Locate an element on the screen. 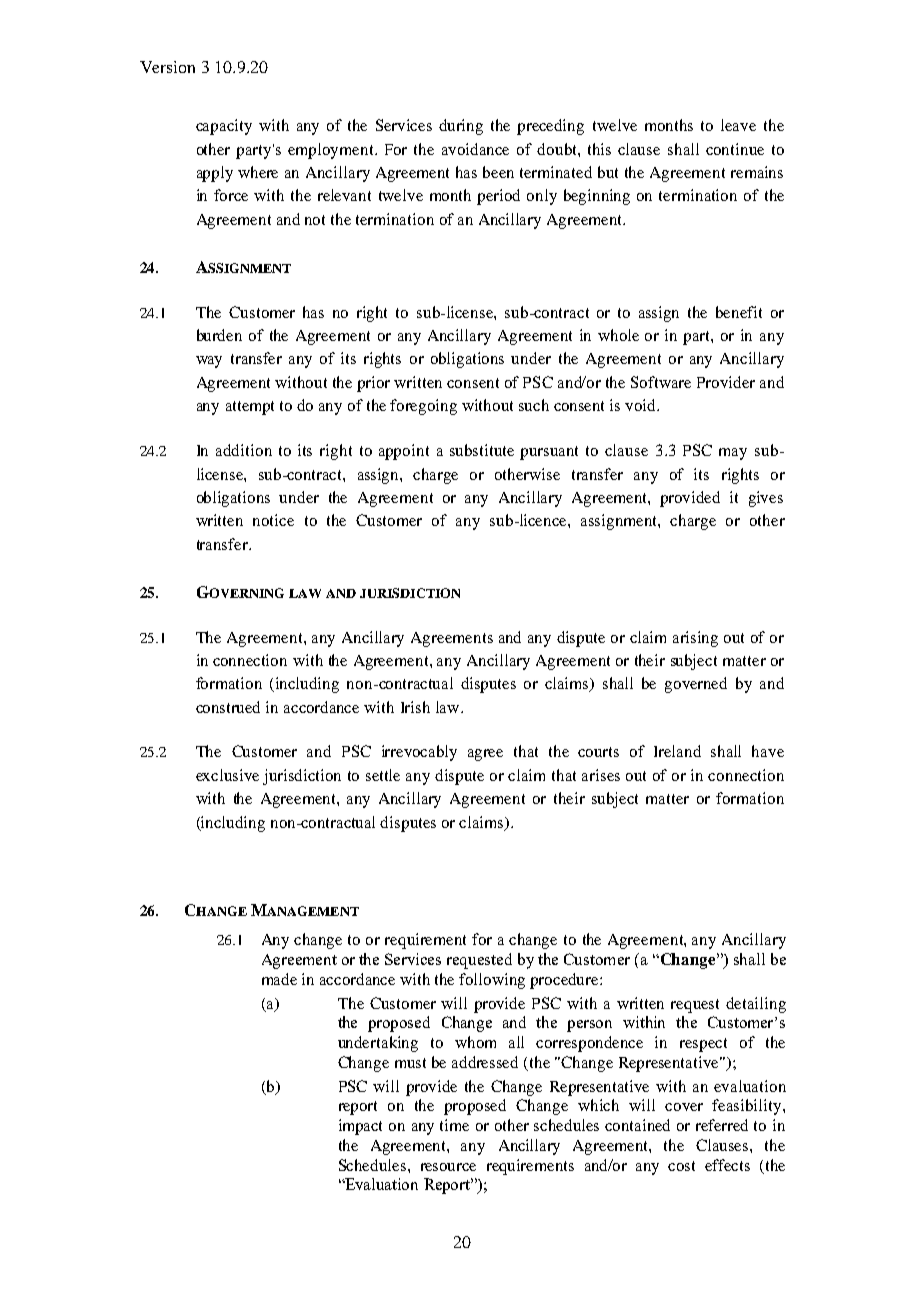 The width and height of the screenshot is (924, 1308). leave is located at coordinates (738, 125).
